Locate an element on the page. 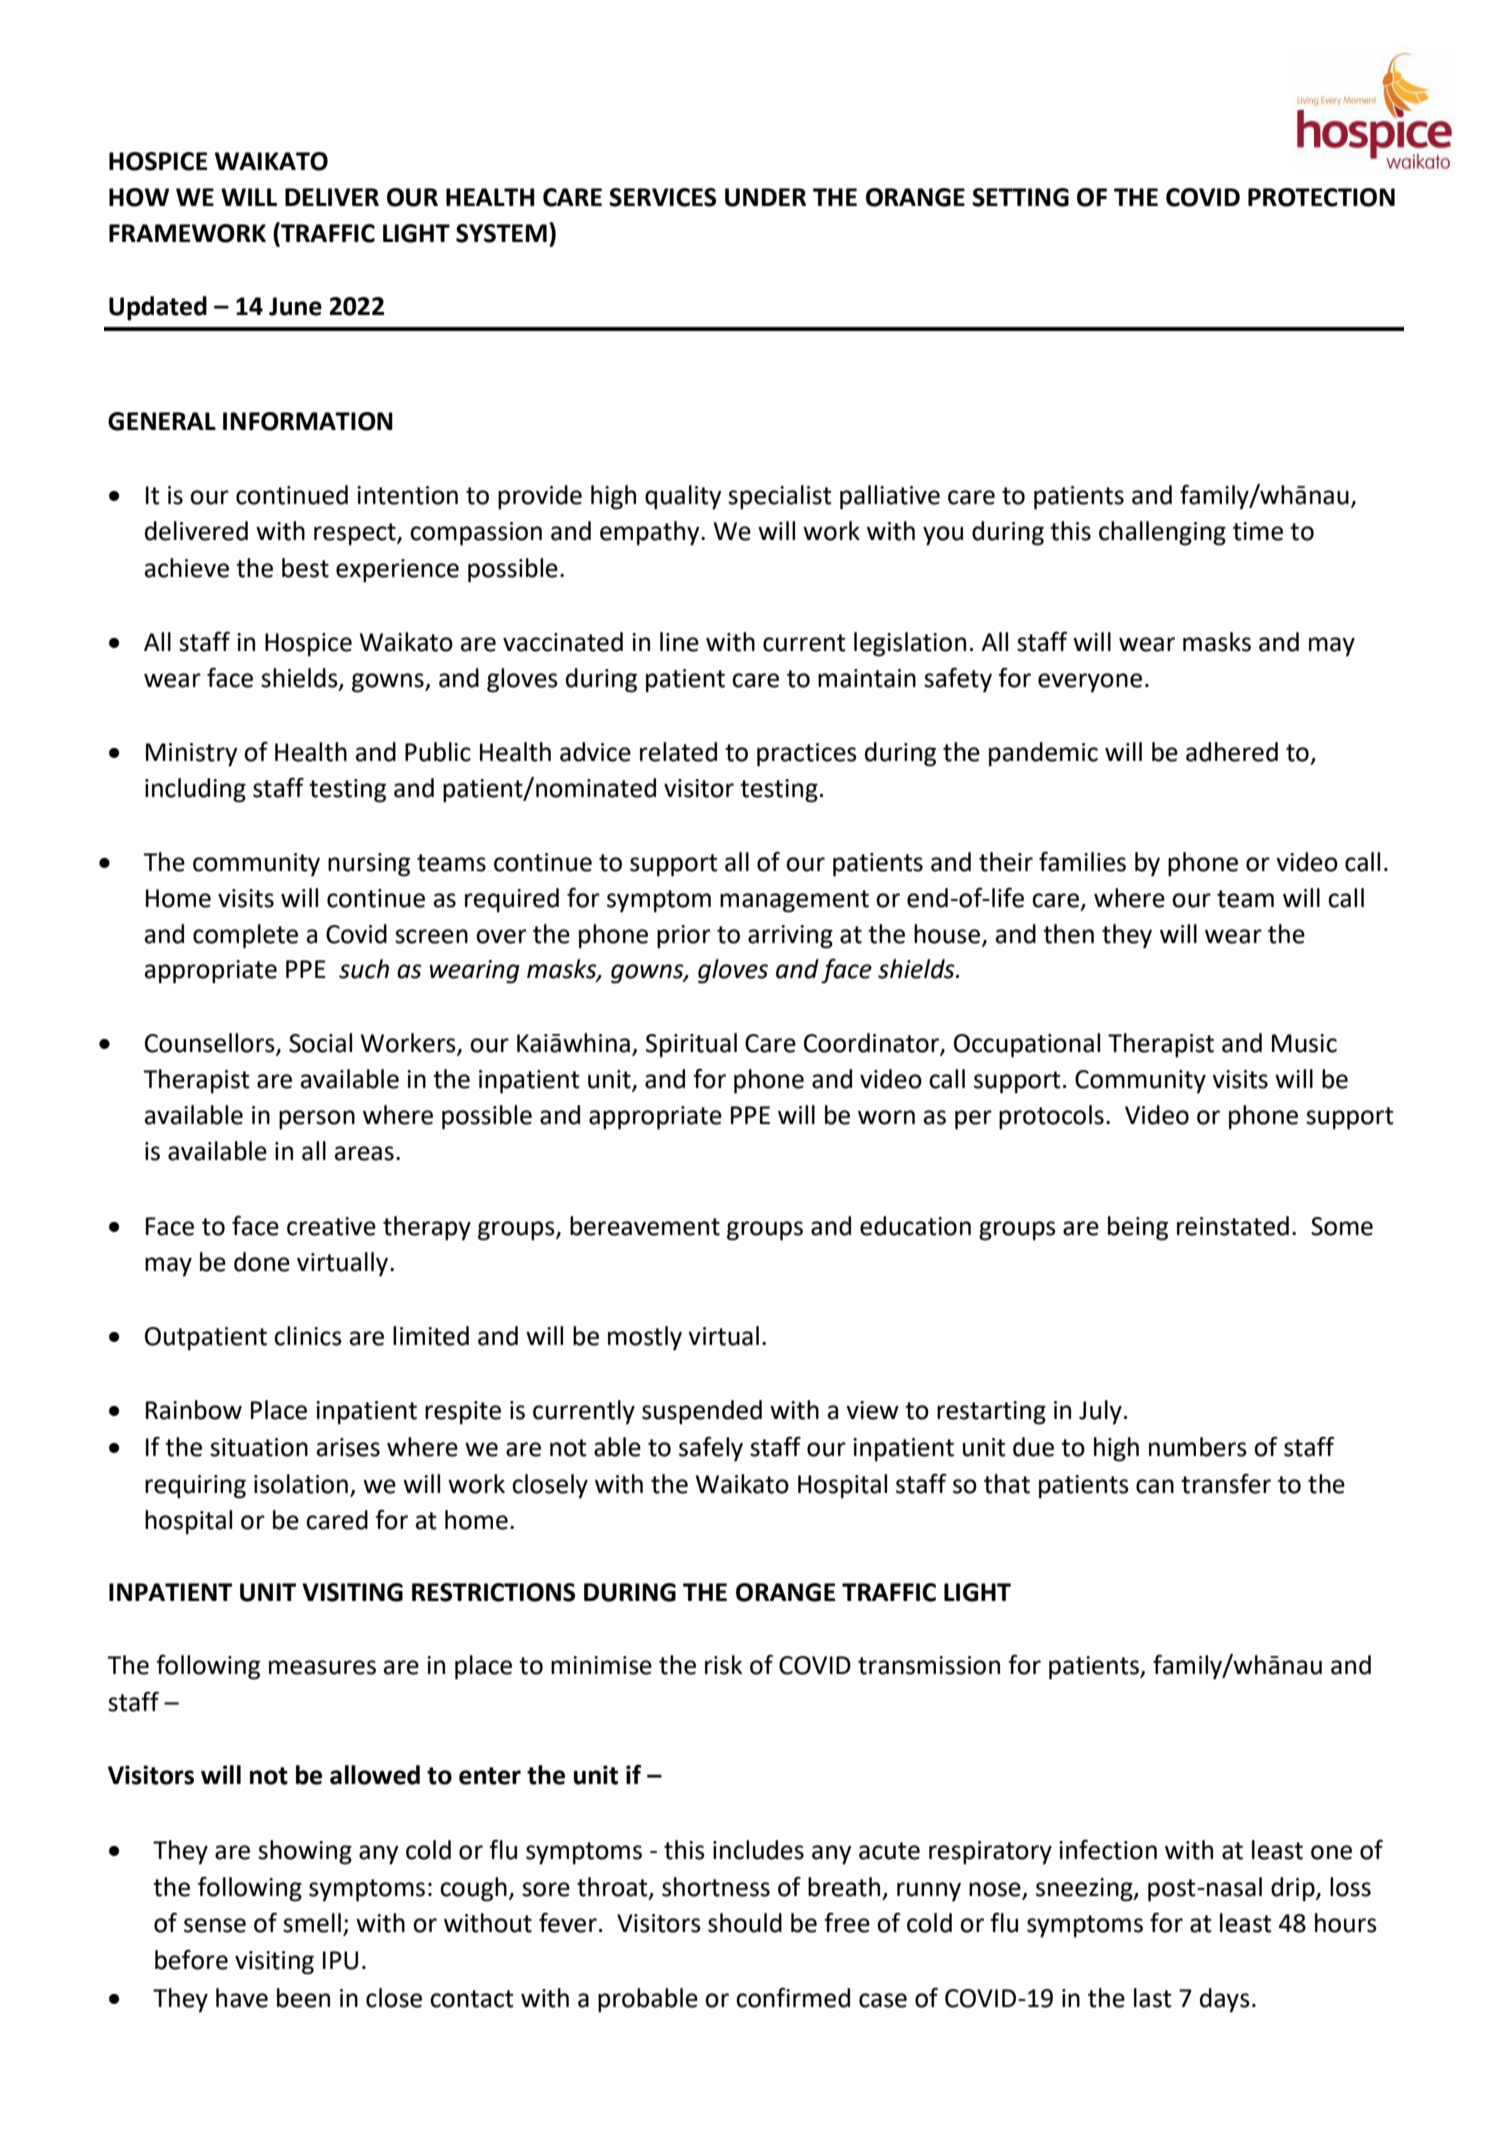 The width and height of the image is (1507, 2131). measures is located at coordinates (322, 1667).
